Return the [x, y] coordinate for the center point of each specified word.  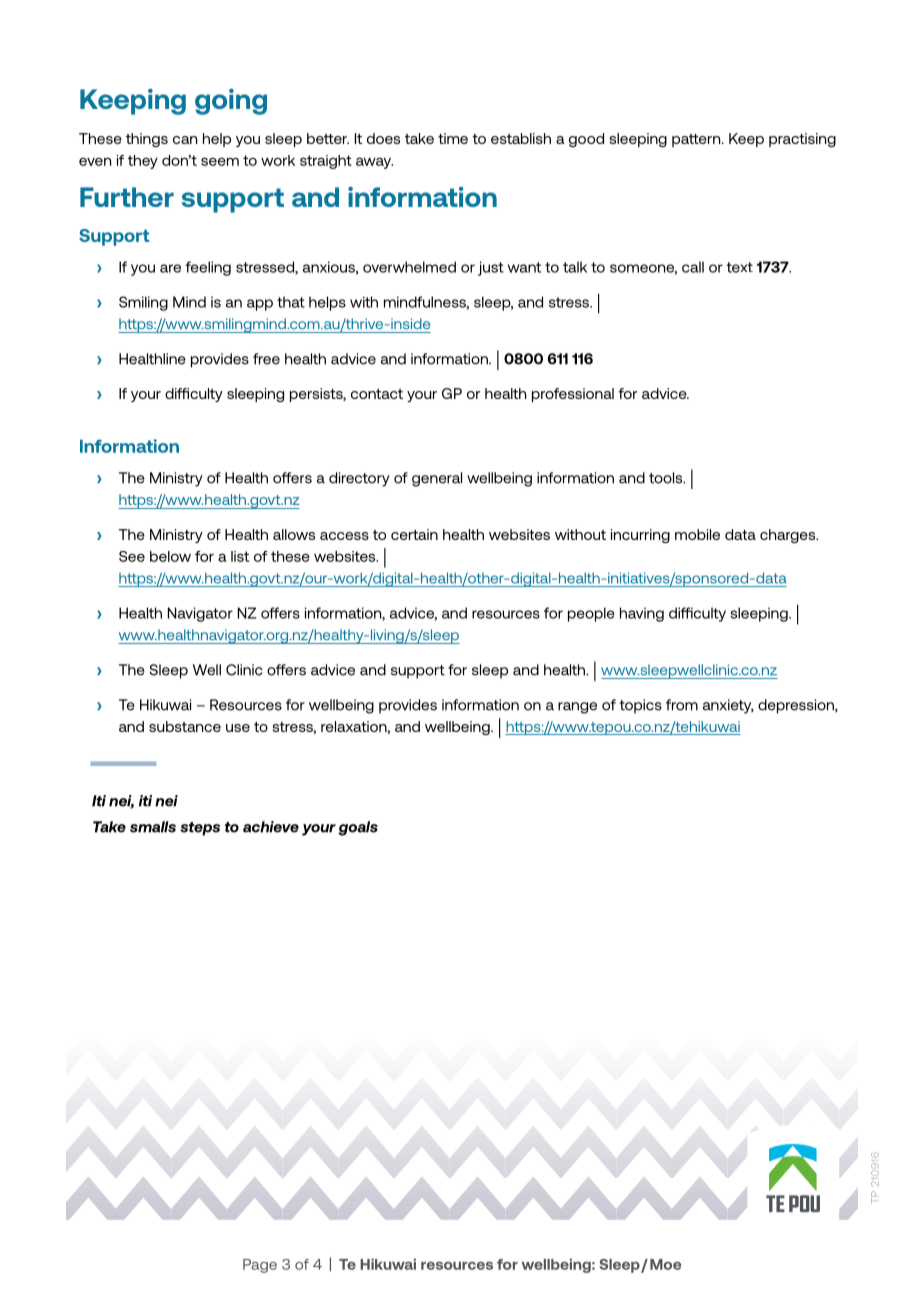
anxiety [728, 706]
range [577, 708]
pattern [697, 140]
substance [185, 726]
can [185, 140]
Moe [666, 1264]
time [453, 138]
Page [260, 1266]
